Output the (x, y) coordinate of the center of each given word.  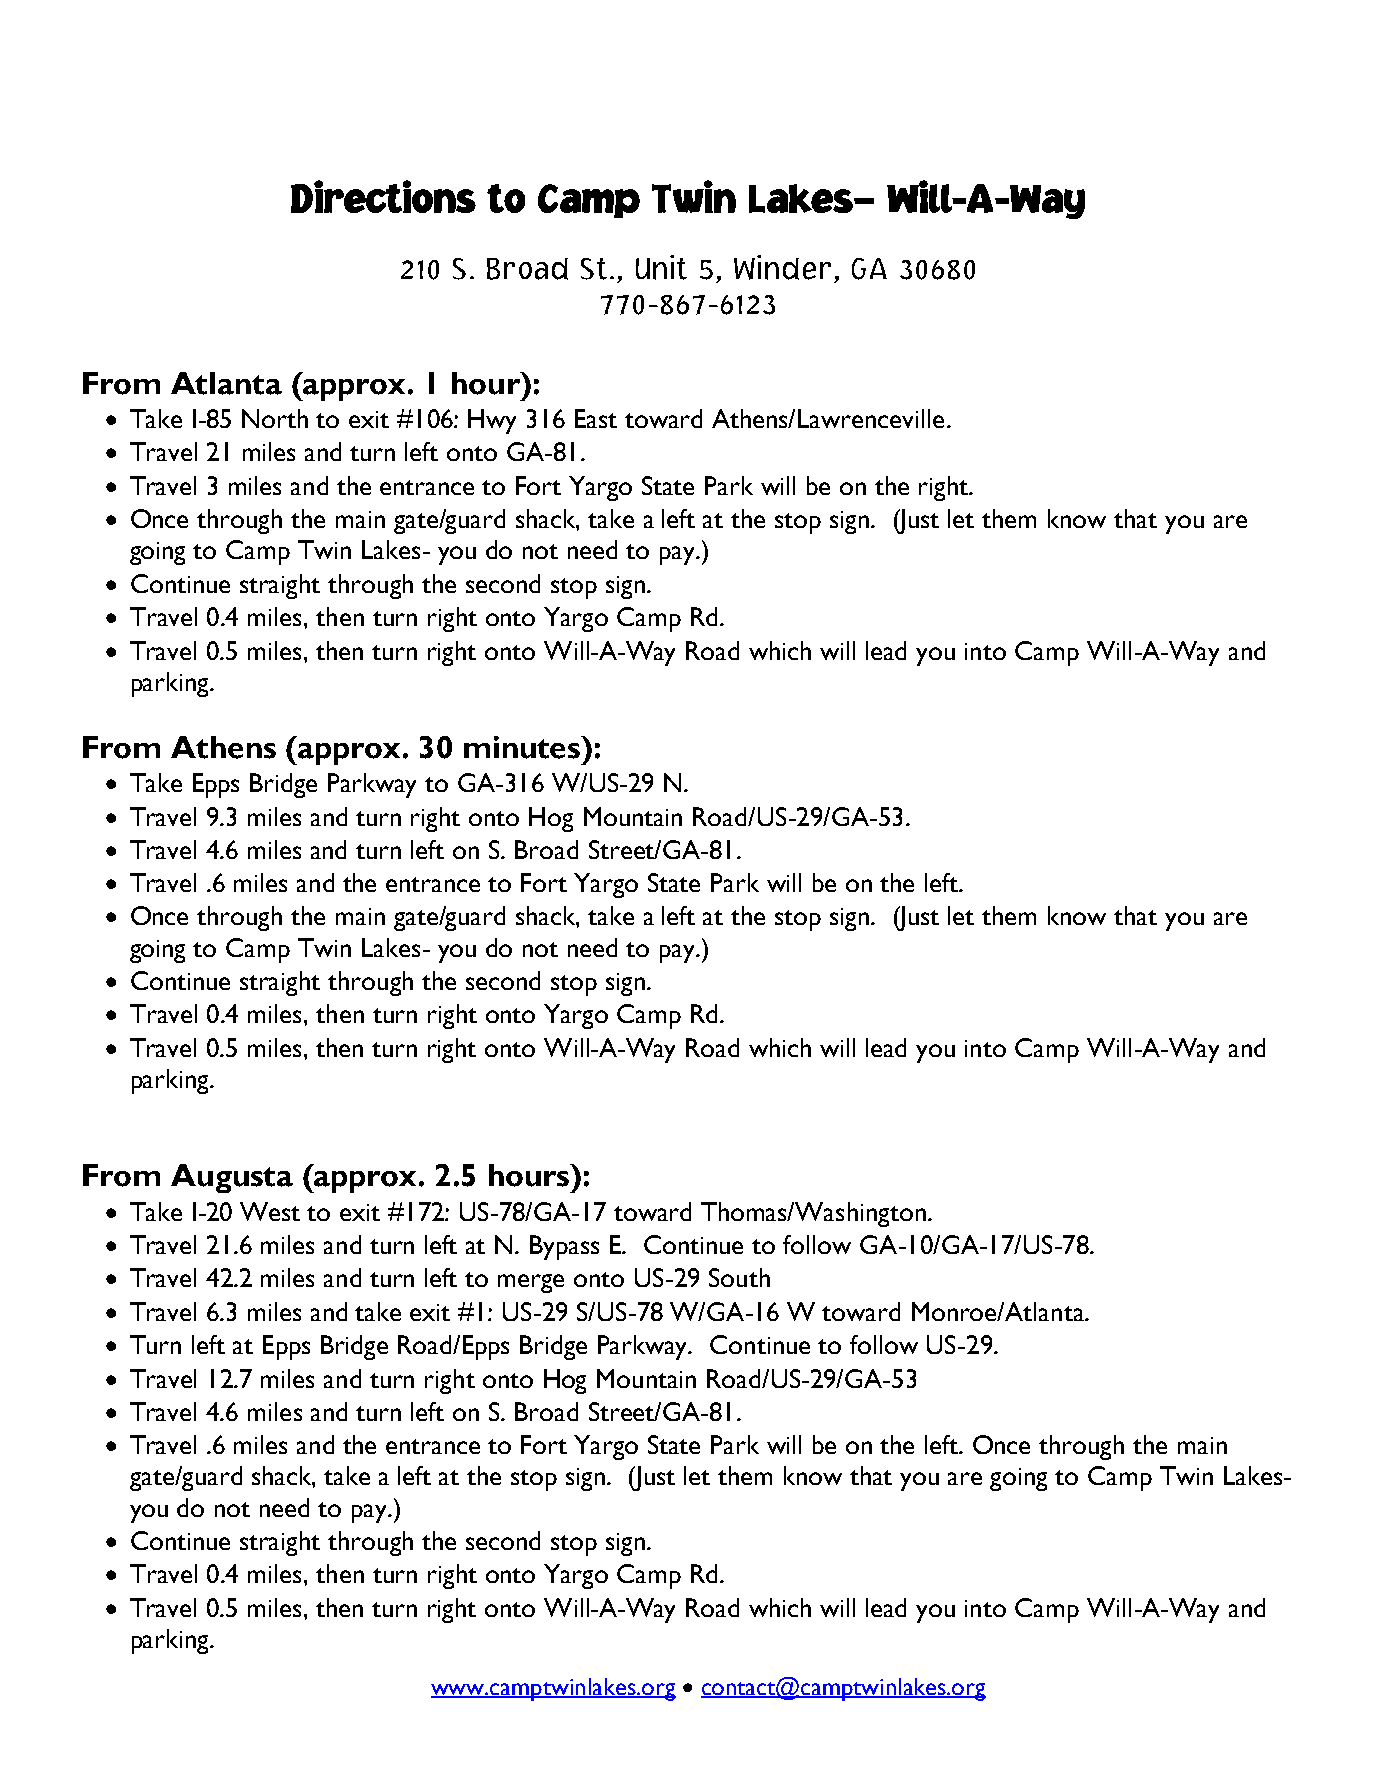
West (270, 1211)
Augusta (232, 1178)
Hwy (492, 421)
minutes (523, 747)
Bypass (564, 1247)
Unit (661, 267)
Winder (782, 267)
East (596, 418)
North (275, 418)
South (739, 1277)
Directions (383, 196)
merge (531, 1283)
